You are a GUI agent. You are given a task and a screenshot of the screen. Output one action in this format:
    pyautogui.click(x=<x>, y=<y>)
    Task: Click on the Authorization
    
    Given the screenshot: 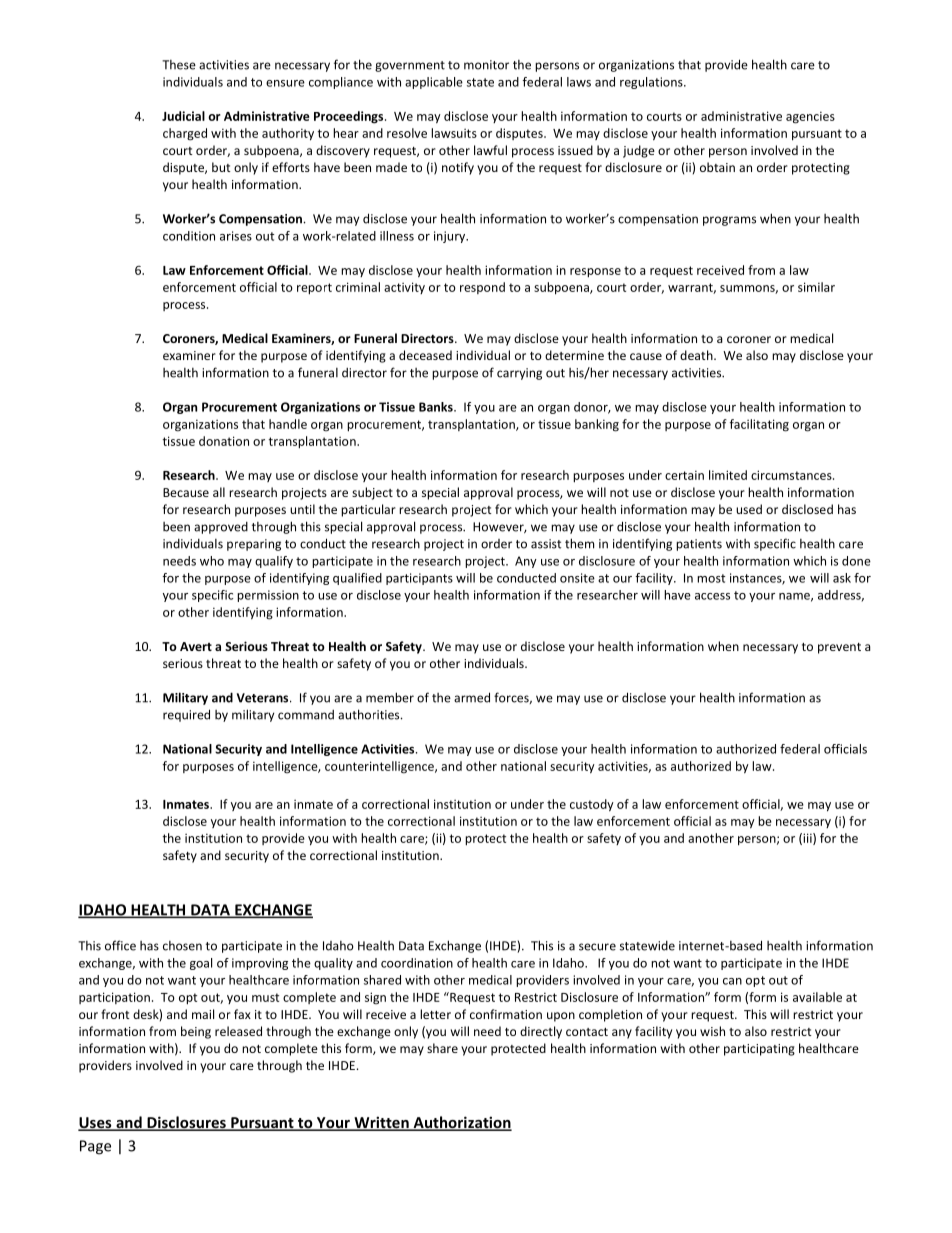 What is the action you would take?
    pyautogui.click(x=461, y=1123)
